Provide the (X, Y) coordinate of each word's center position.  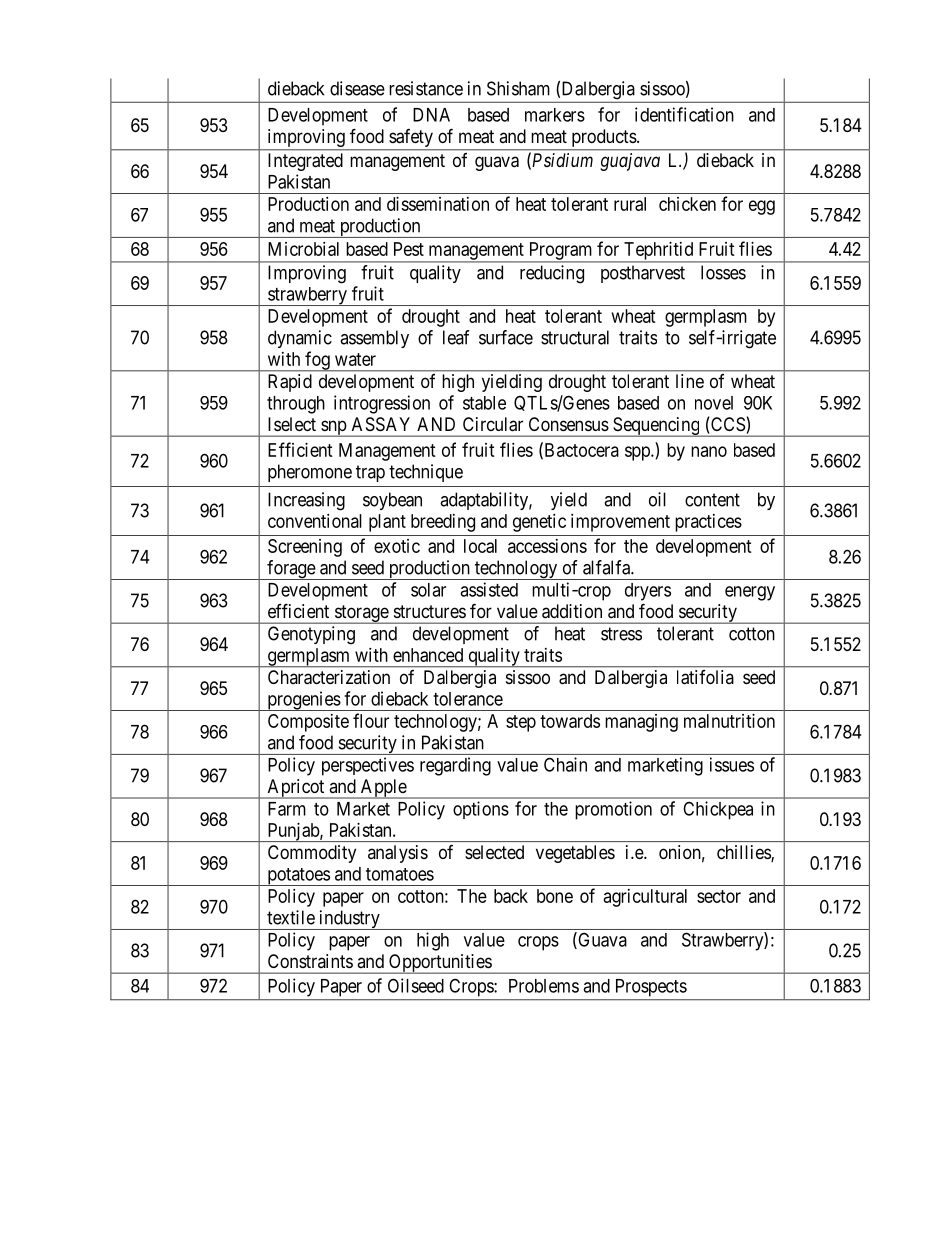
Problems (544, 986)
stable (484, 403)
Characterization (329, 677)
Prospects (651, 988)
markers (555, 115)
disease (357, 88)
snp (333, 428)
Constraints (310, 961)
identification (684, 114)
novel (714, 403)
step (521, 723)
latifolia (705, 677)
